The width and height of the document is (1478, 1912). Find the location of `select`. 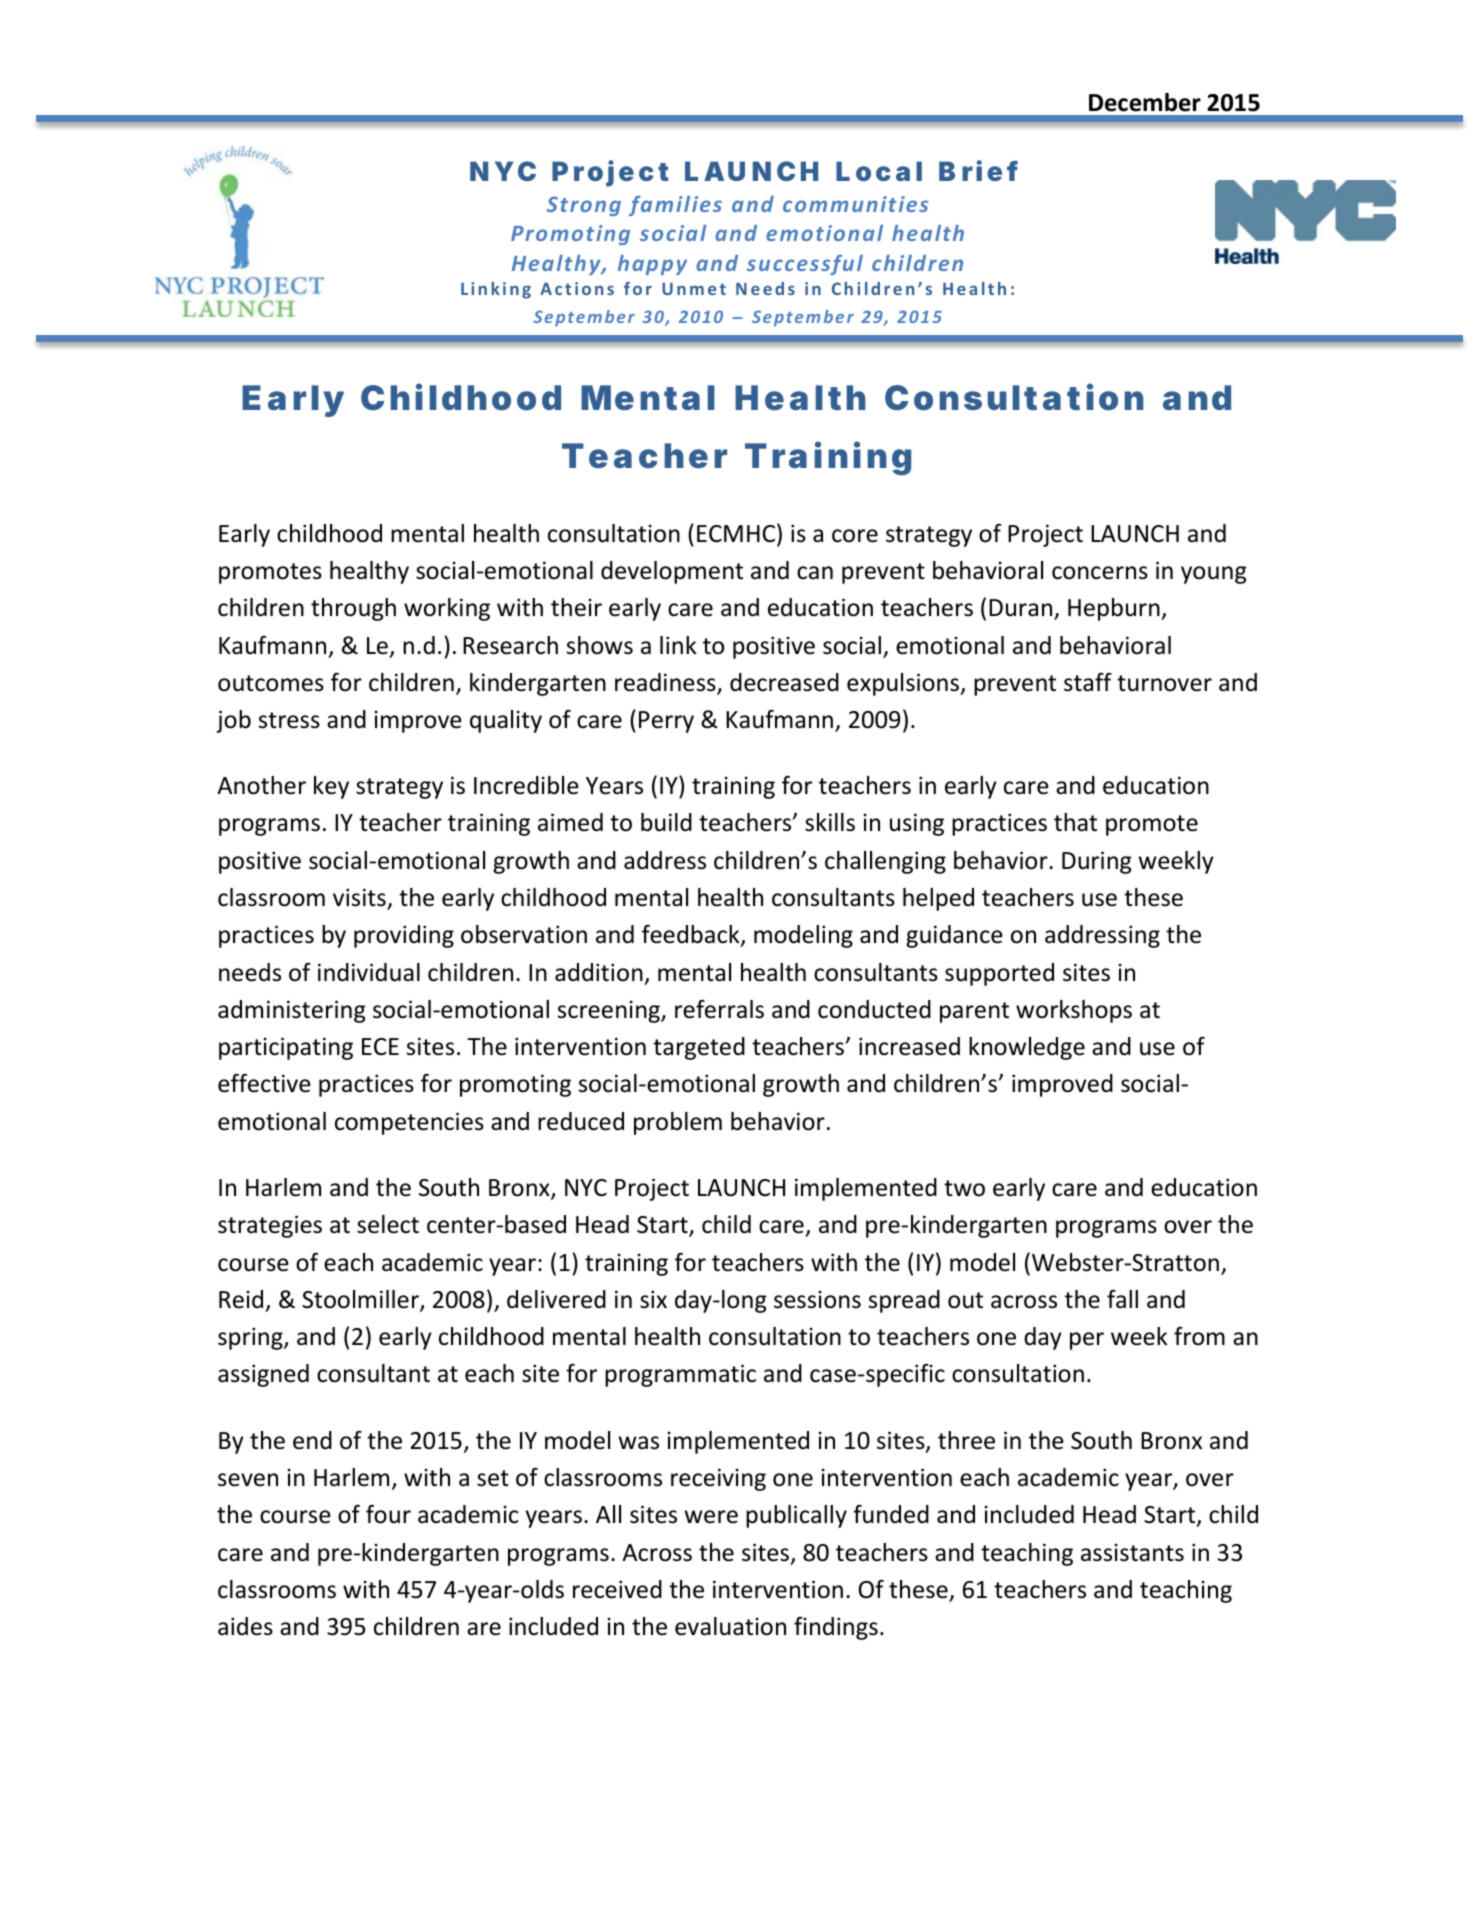

select is located at coordinates (388, 1224).
